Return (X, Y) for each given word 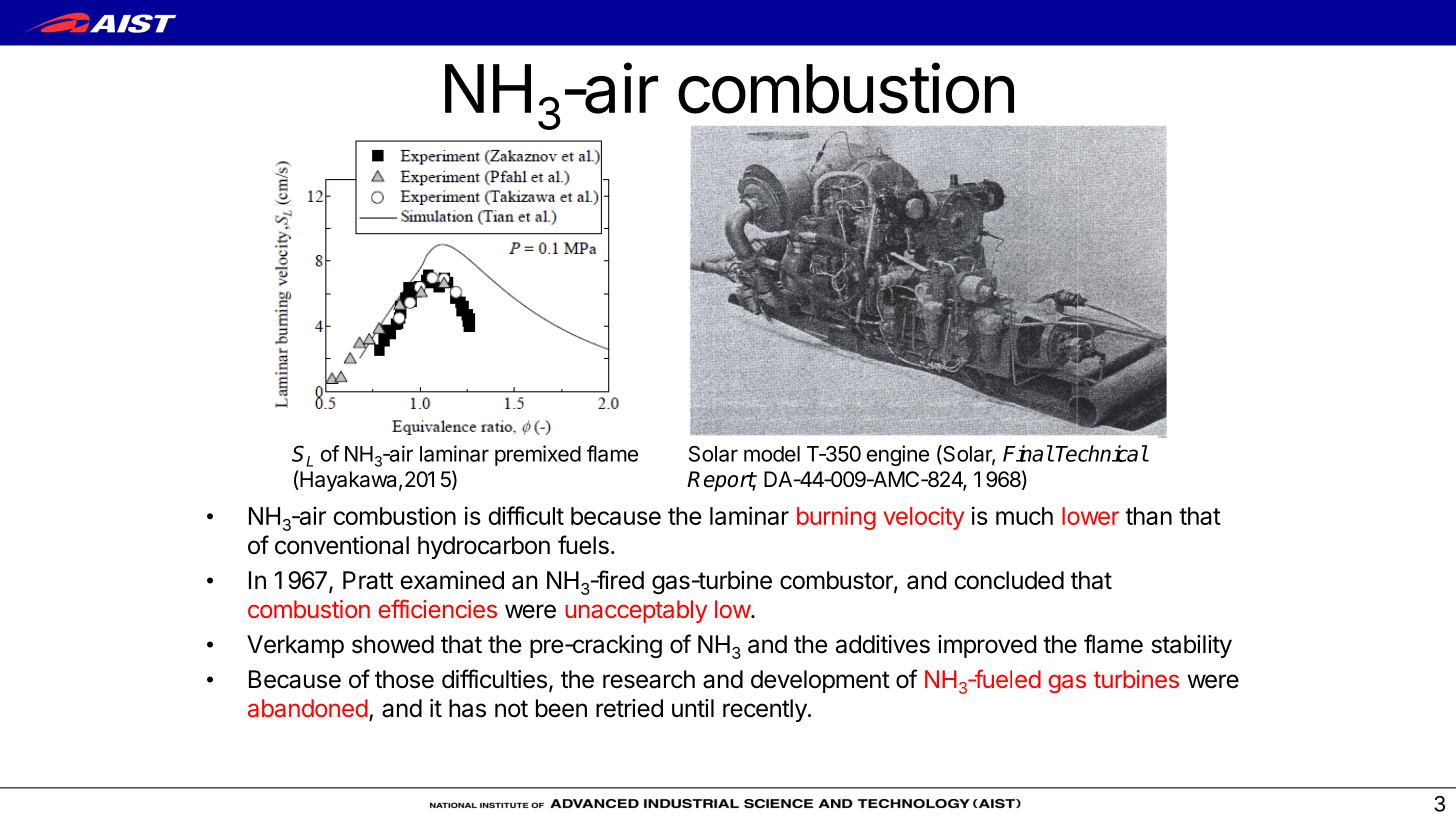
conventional (342, 545)
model (772, 454)
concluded (1009, 580)
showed (393, 644)
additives (883, 644)
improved (987, 646)
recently (765, 710)
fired (619, 580)
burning (836, 518)
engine (898, 455)
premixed (538, 455)
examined (452, 580)
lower (1090, 516)
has (467, 708)
